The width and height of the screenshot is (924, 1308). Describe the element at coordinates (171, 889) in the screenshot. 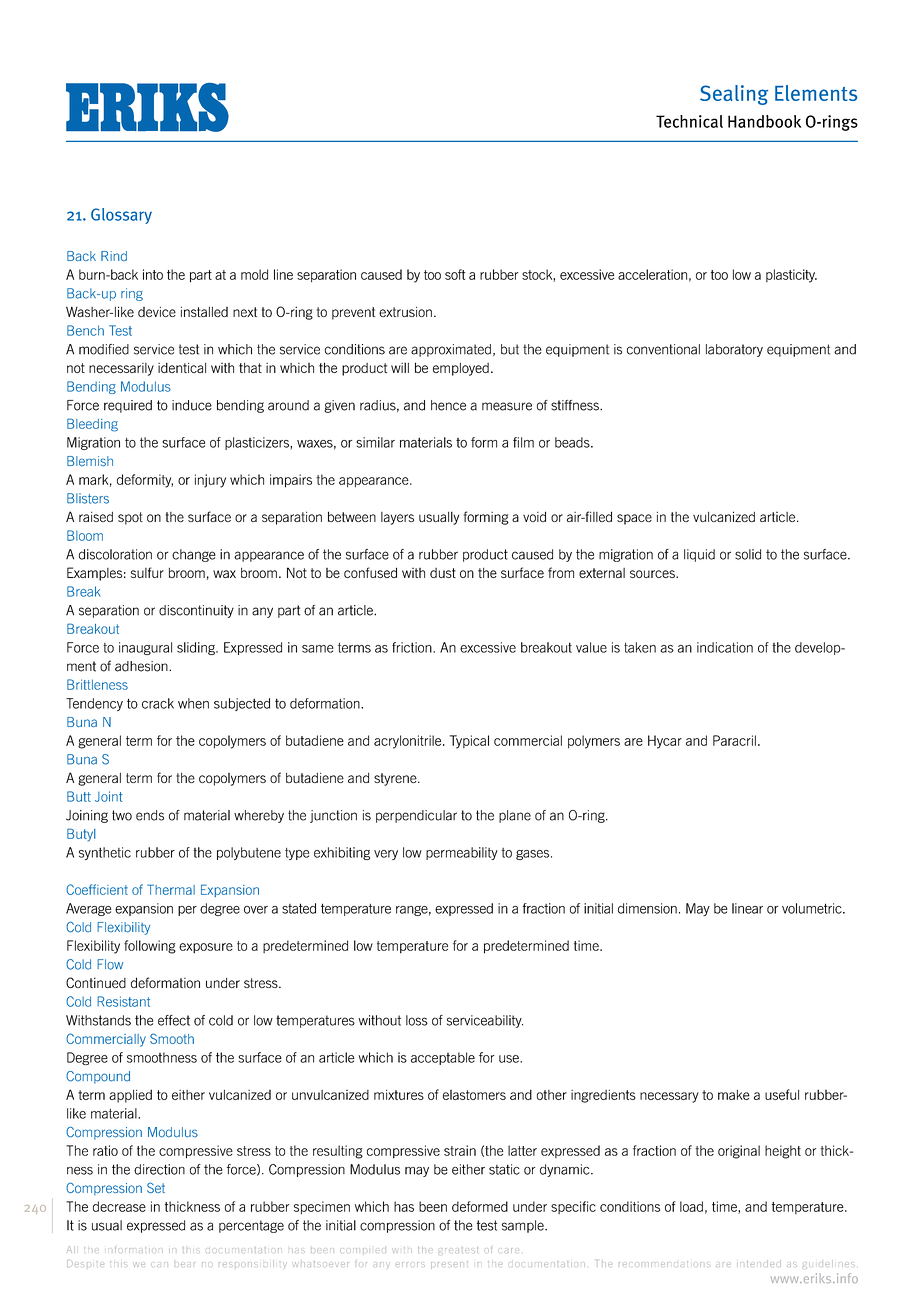

I see `Thermal` at that location.
